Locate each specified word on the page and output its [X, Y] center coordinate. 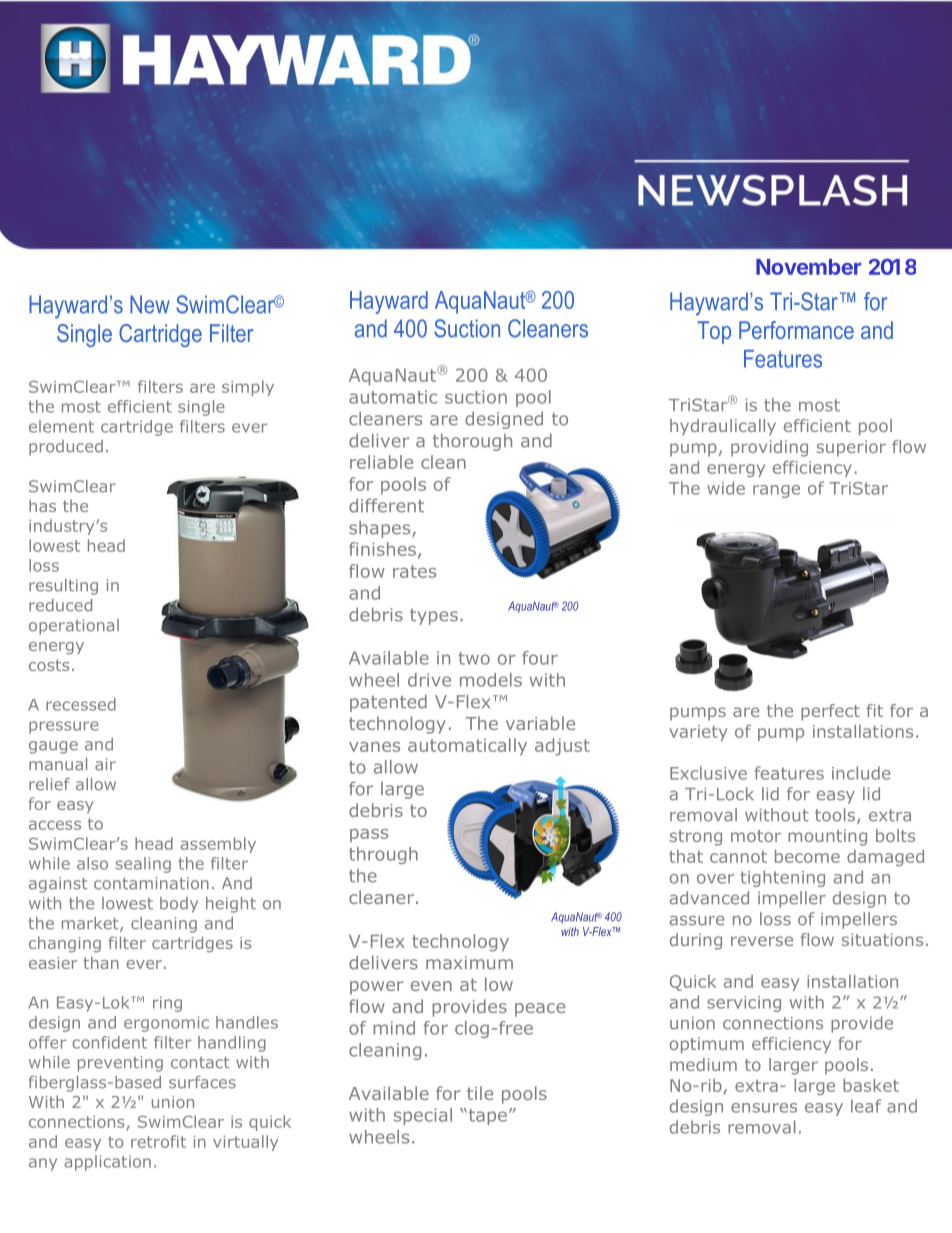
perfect [830, 712]
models [491, 680]
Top [714, 332]
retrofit [158, 1141]
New [150, 304]
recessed [81, 704]
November [808, 267]
